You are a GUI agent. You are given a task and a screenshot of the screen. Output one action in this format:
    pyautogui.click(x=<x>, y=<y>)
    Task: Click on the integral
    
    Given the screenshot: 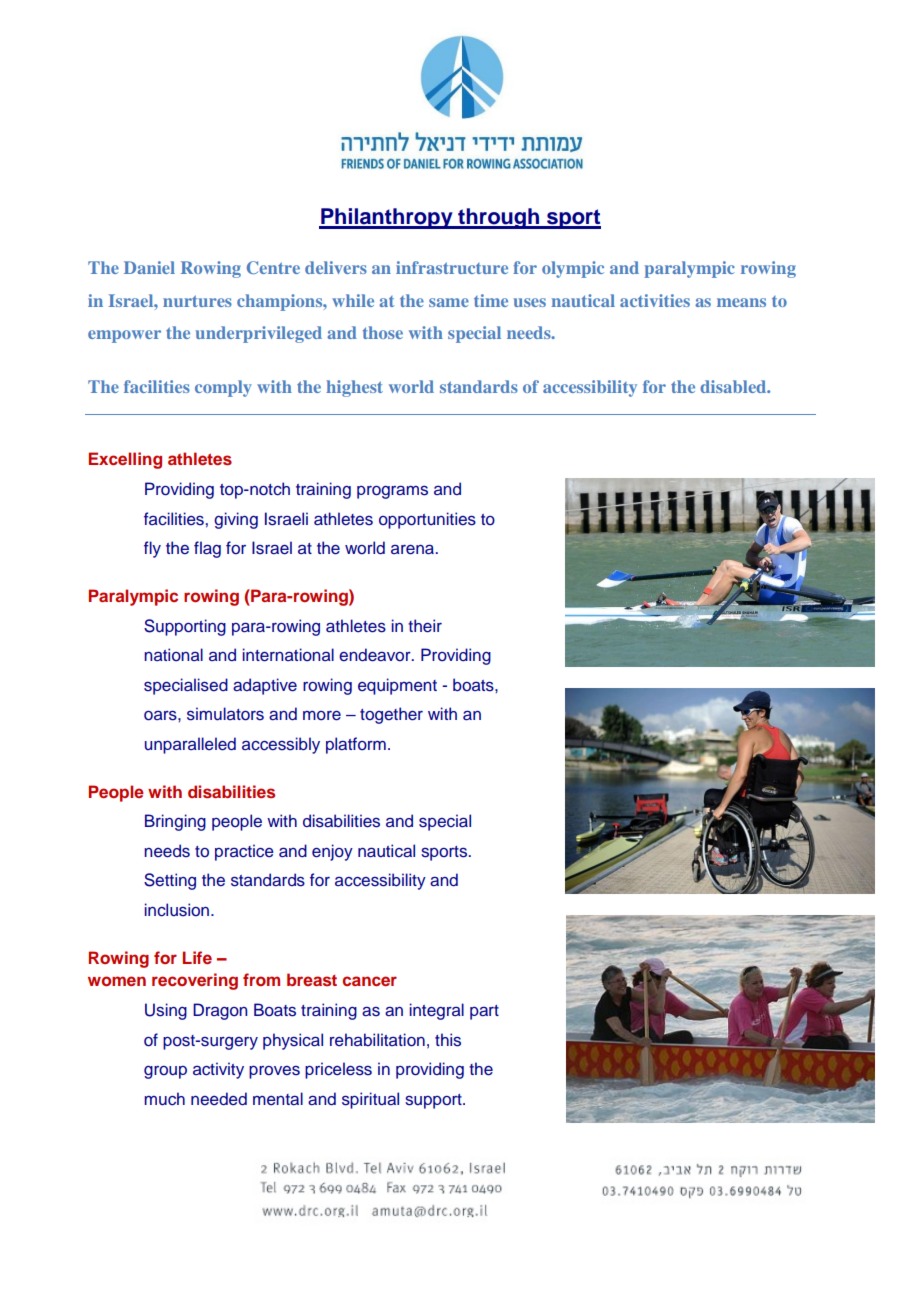 What is the action you would take?
    pyautogui.click(x=437, y=1011)
